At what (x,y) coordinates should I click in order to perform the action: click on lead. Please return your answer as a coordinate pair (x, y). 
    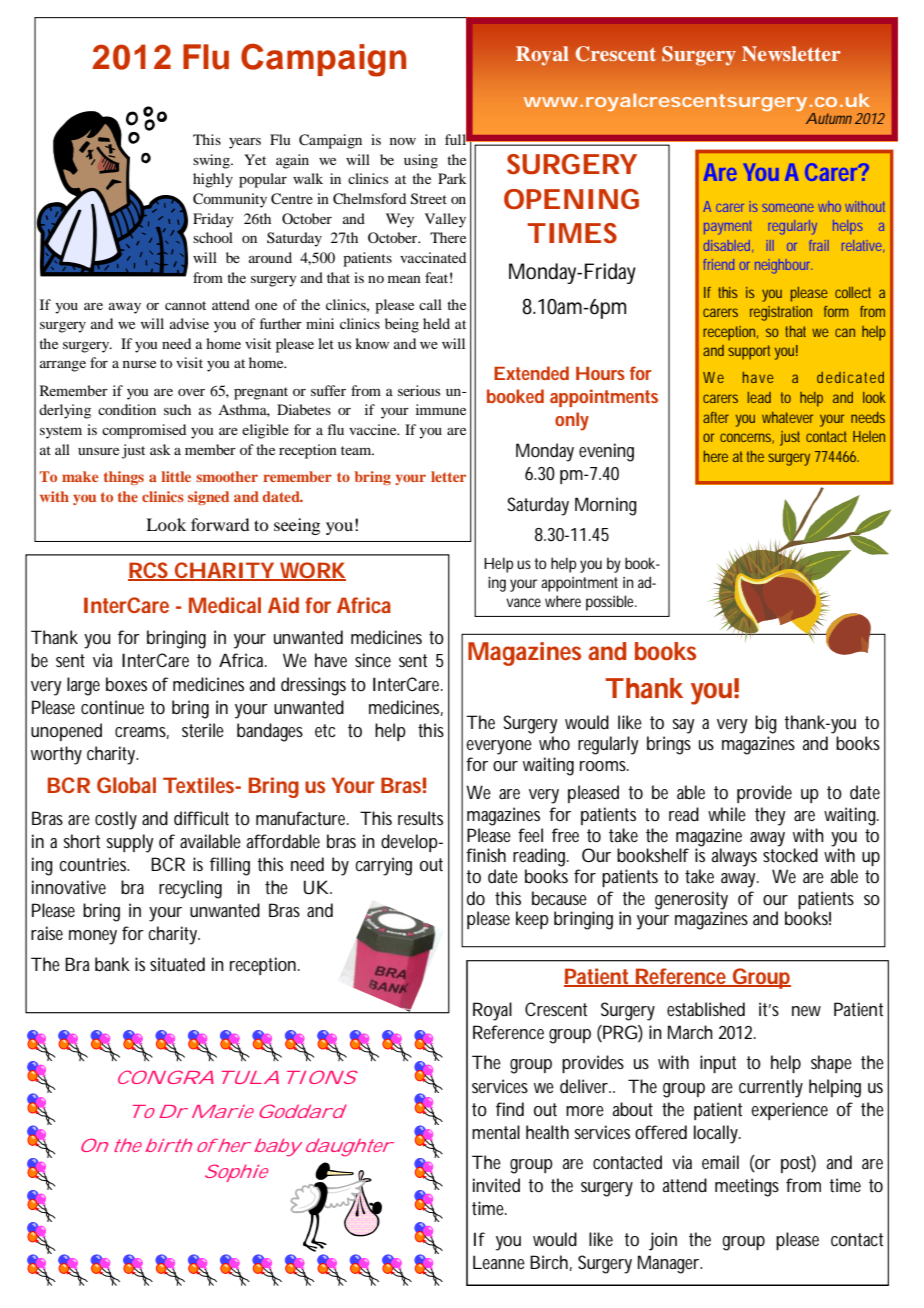
    Looking at the image, I should click on (759, 397).
